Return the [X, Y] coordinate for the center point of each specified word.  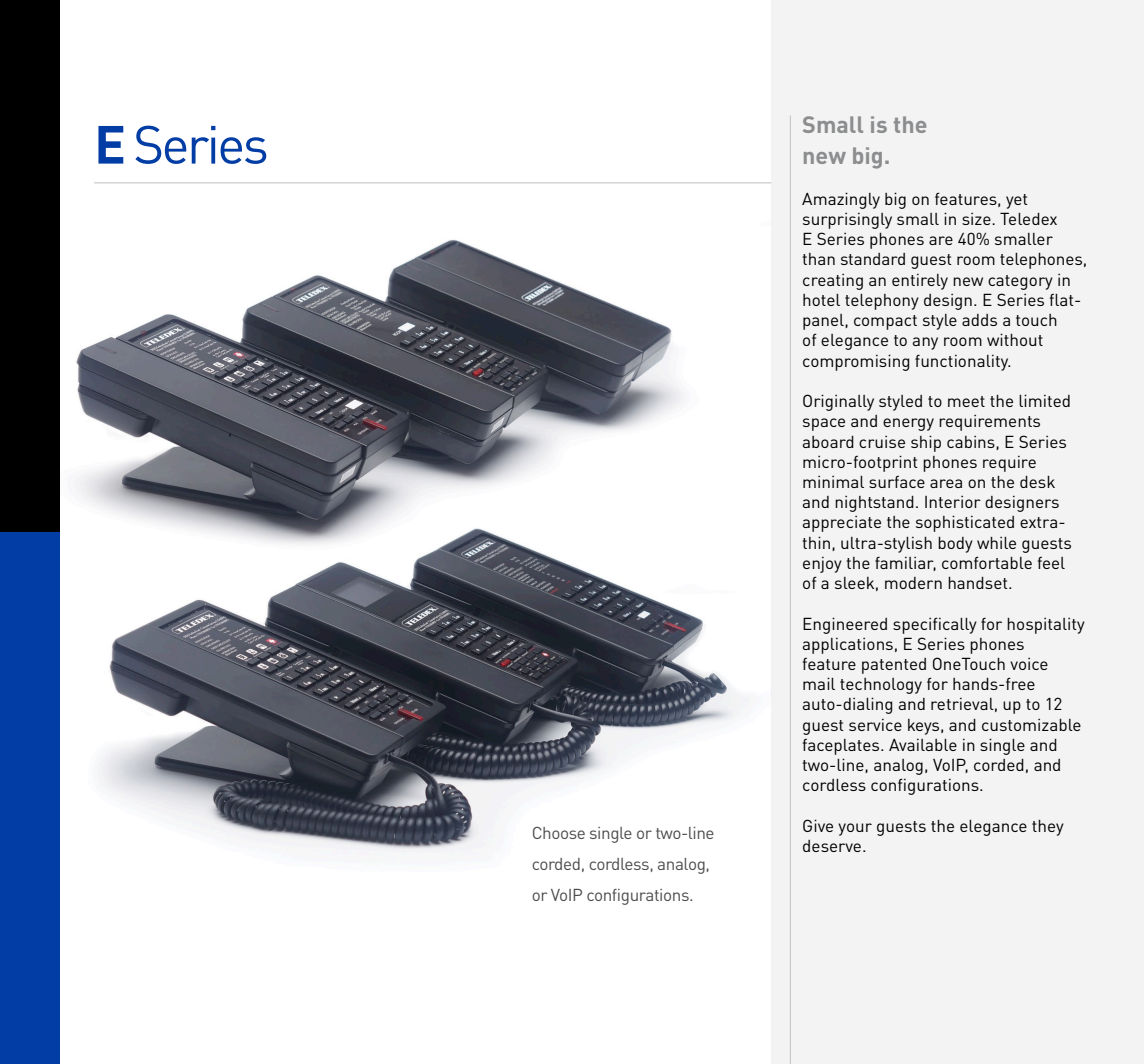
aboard [828, 442]
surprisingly [847, 221]
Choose [559, 833]
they [1048, 828]
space [824, 424]
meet [966, 401]
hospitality [1046, 626]
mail [819, 683]
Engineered [845, 625]
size [977, 219]
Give [818, 825]
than [819, 259]
